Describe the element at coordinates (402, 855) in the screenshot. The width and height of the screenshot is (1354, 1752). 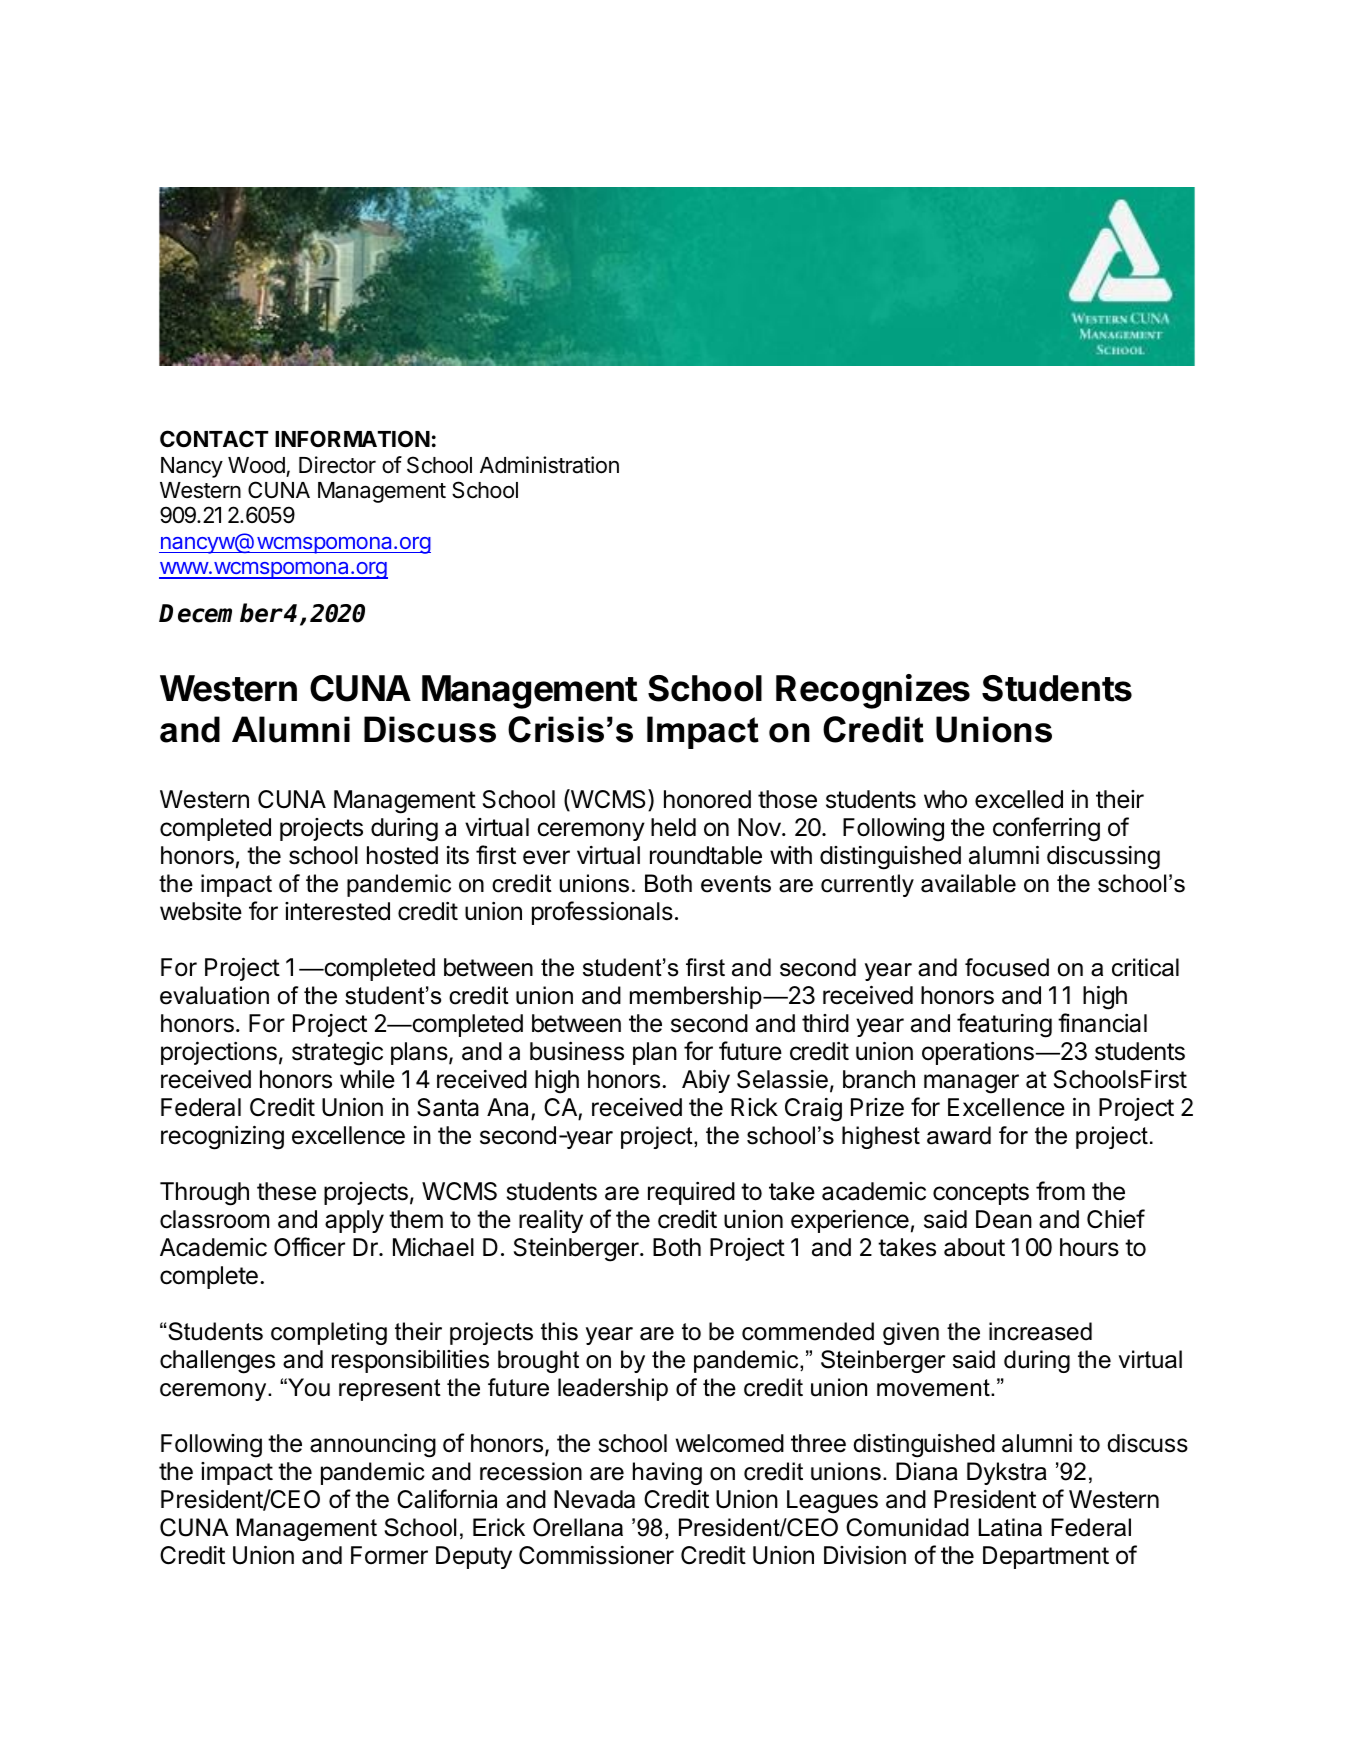
I see `hosted` at that location.
